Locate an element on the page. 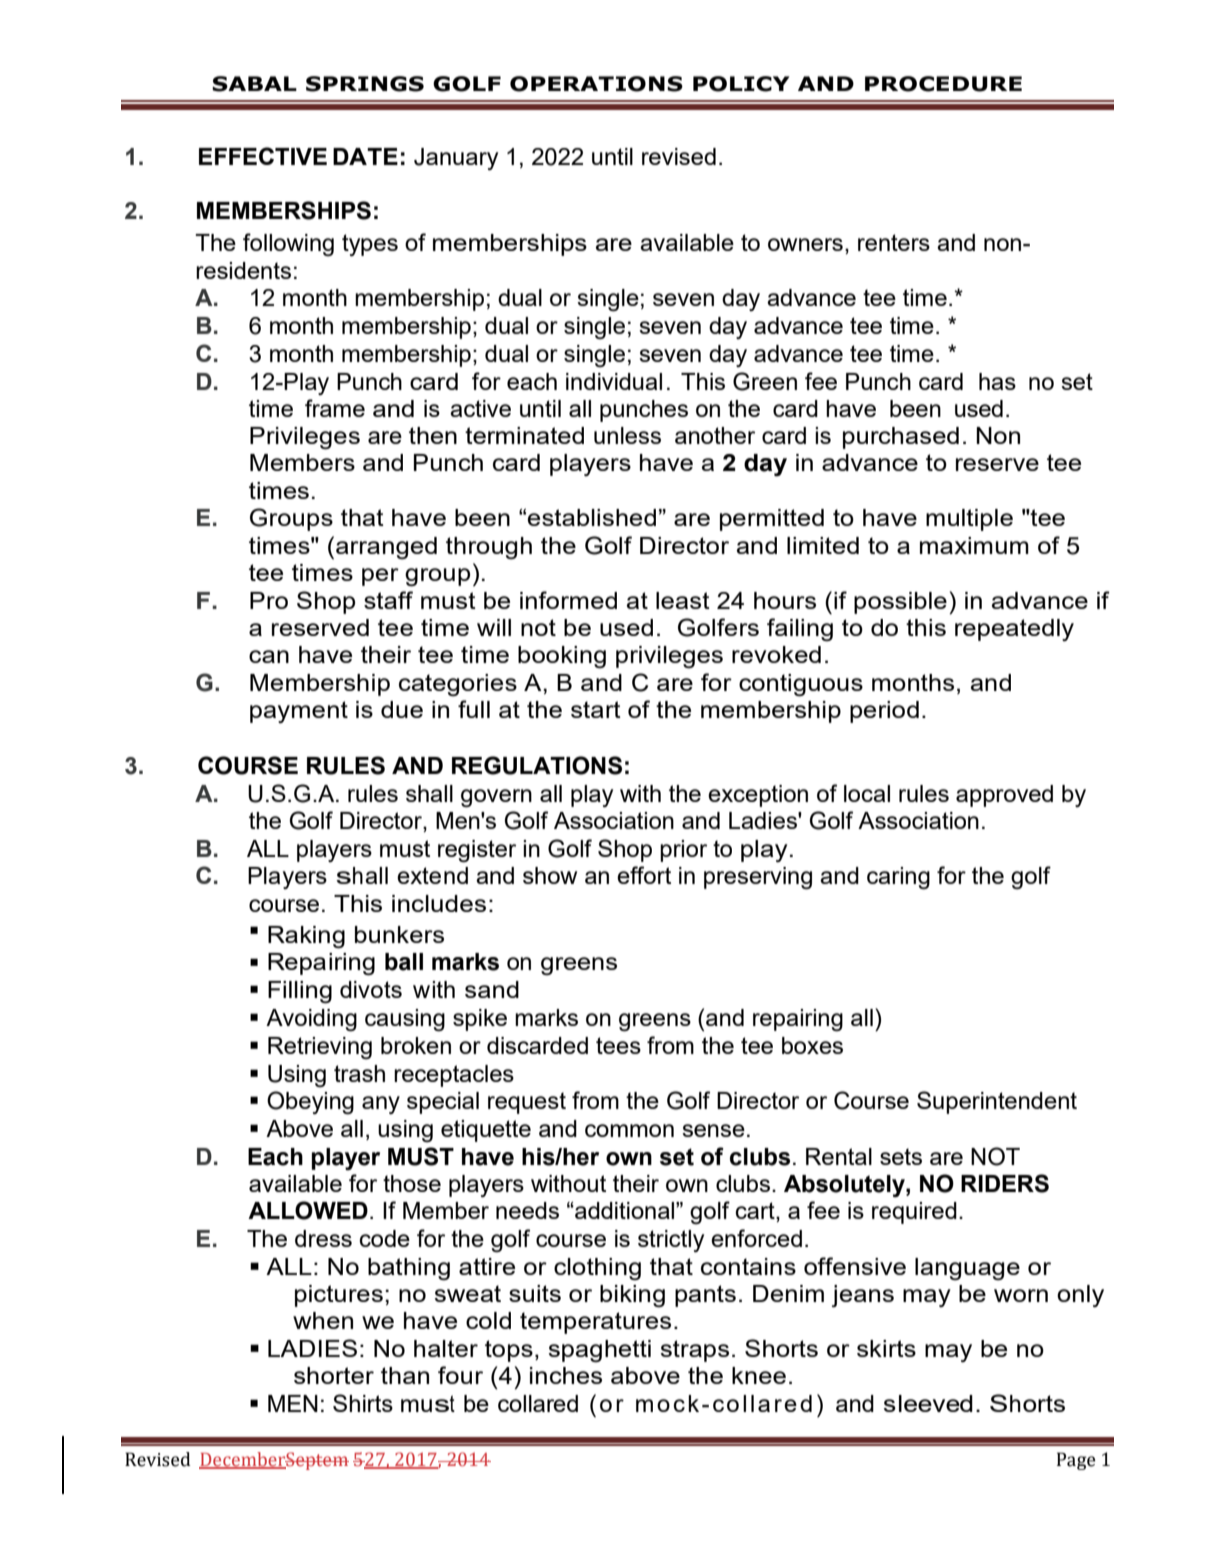  least is located at coordinates (683, 600).
